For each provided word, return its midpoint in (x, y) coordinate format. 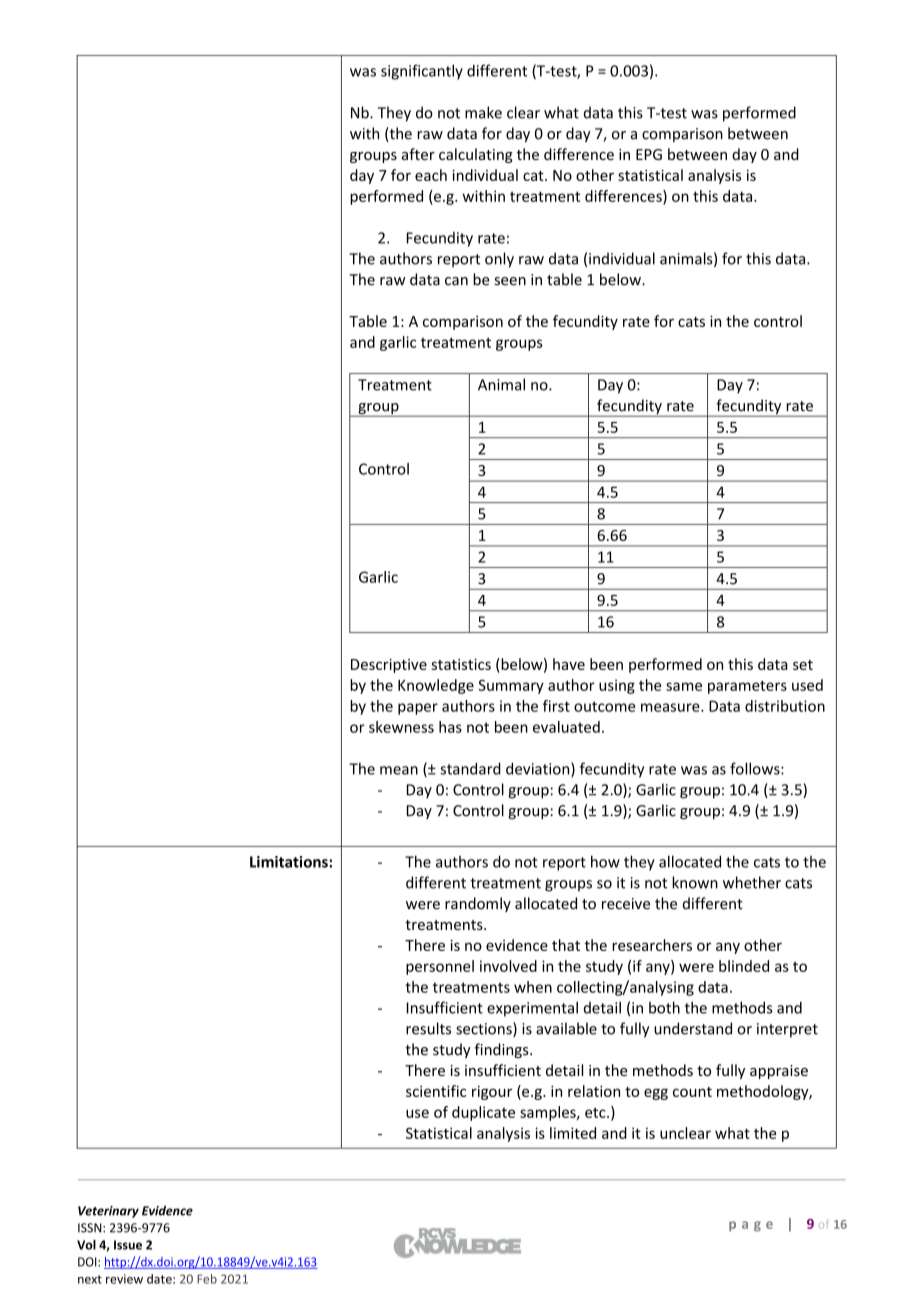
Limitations (290, 862)
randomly (478, 904)
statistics (461, 664)
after (418, 154)
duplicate (483, 1113)
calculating (476, 155)
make (483, 112)
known (695, 882)
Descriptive (389, 665)
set (803, 665)
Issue (128, 1245)
